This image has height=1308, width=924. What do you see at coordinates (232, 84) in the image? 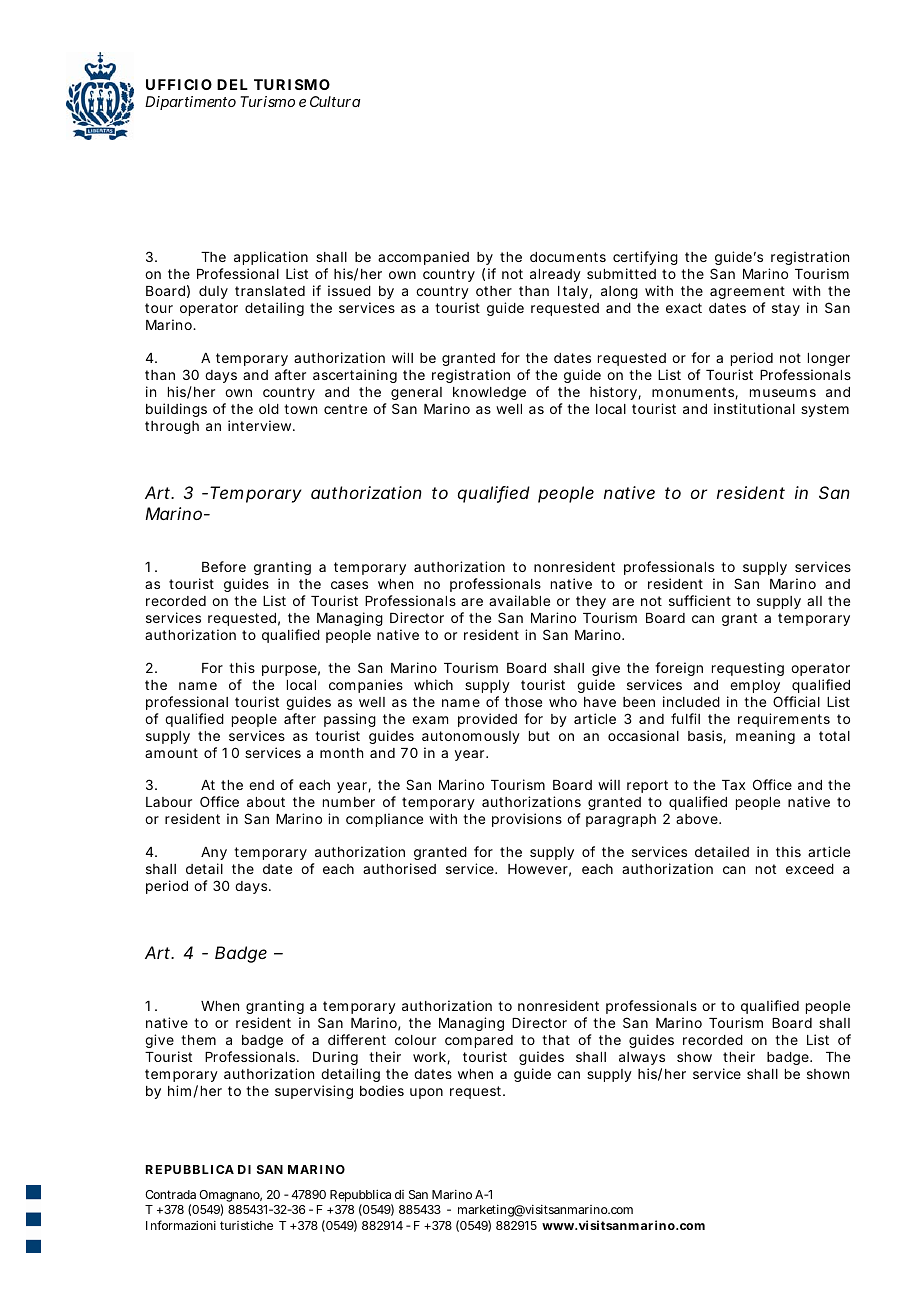
I see `DEL` at bounding box center [232, 84].
